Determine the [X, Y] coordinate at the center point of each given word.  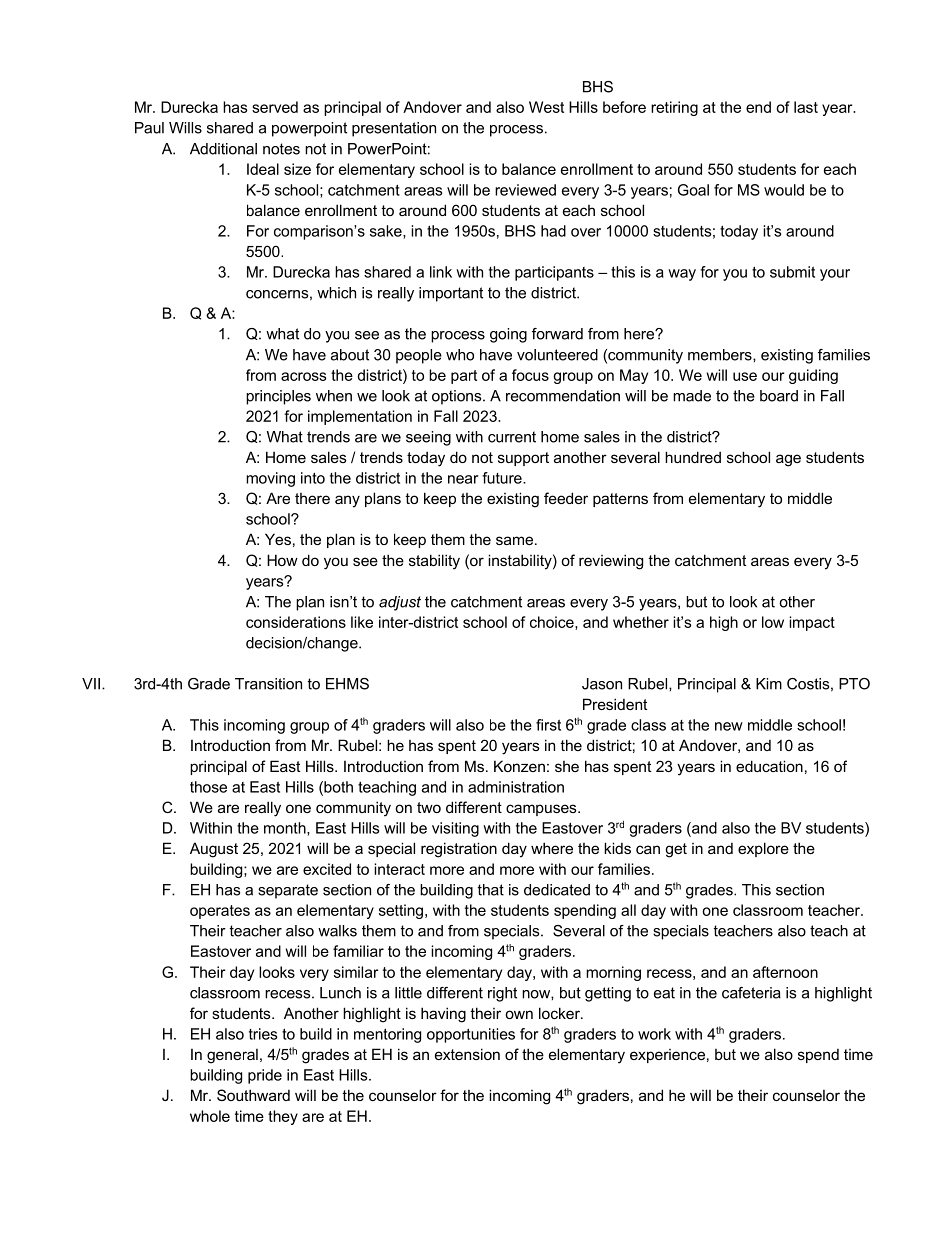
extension [467, 1054]
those [208, 787]
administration [516, 787]
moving [270, 479]
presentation [394, 129]
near [463, 479]
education [769, 766]
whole [210, 1116]
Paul [149, 128]
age [788, 460]
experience [667, 1056]
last [806, 107]
